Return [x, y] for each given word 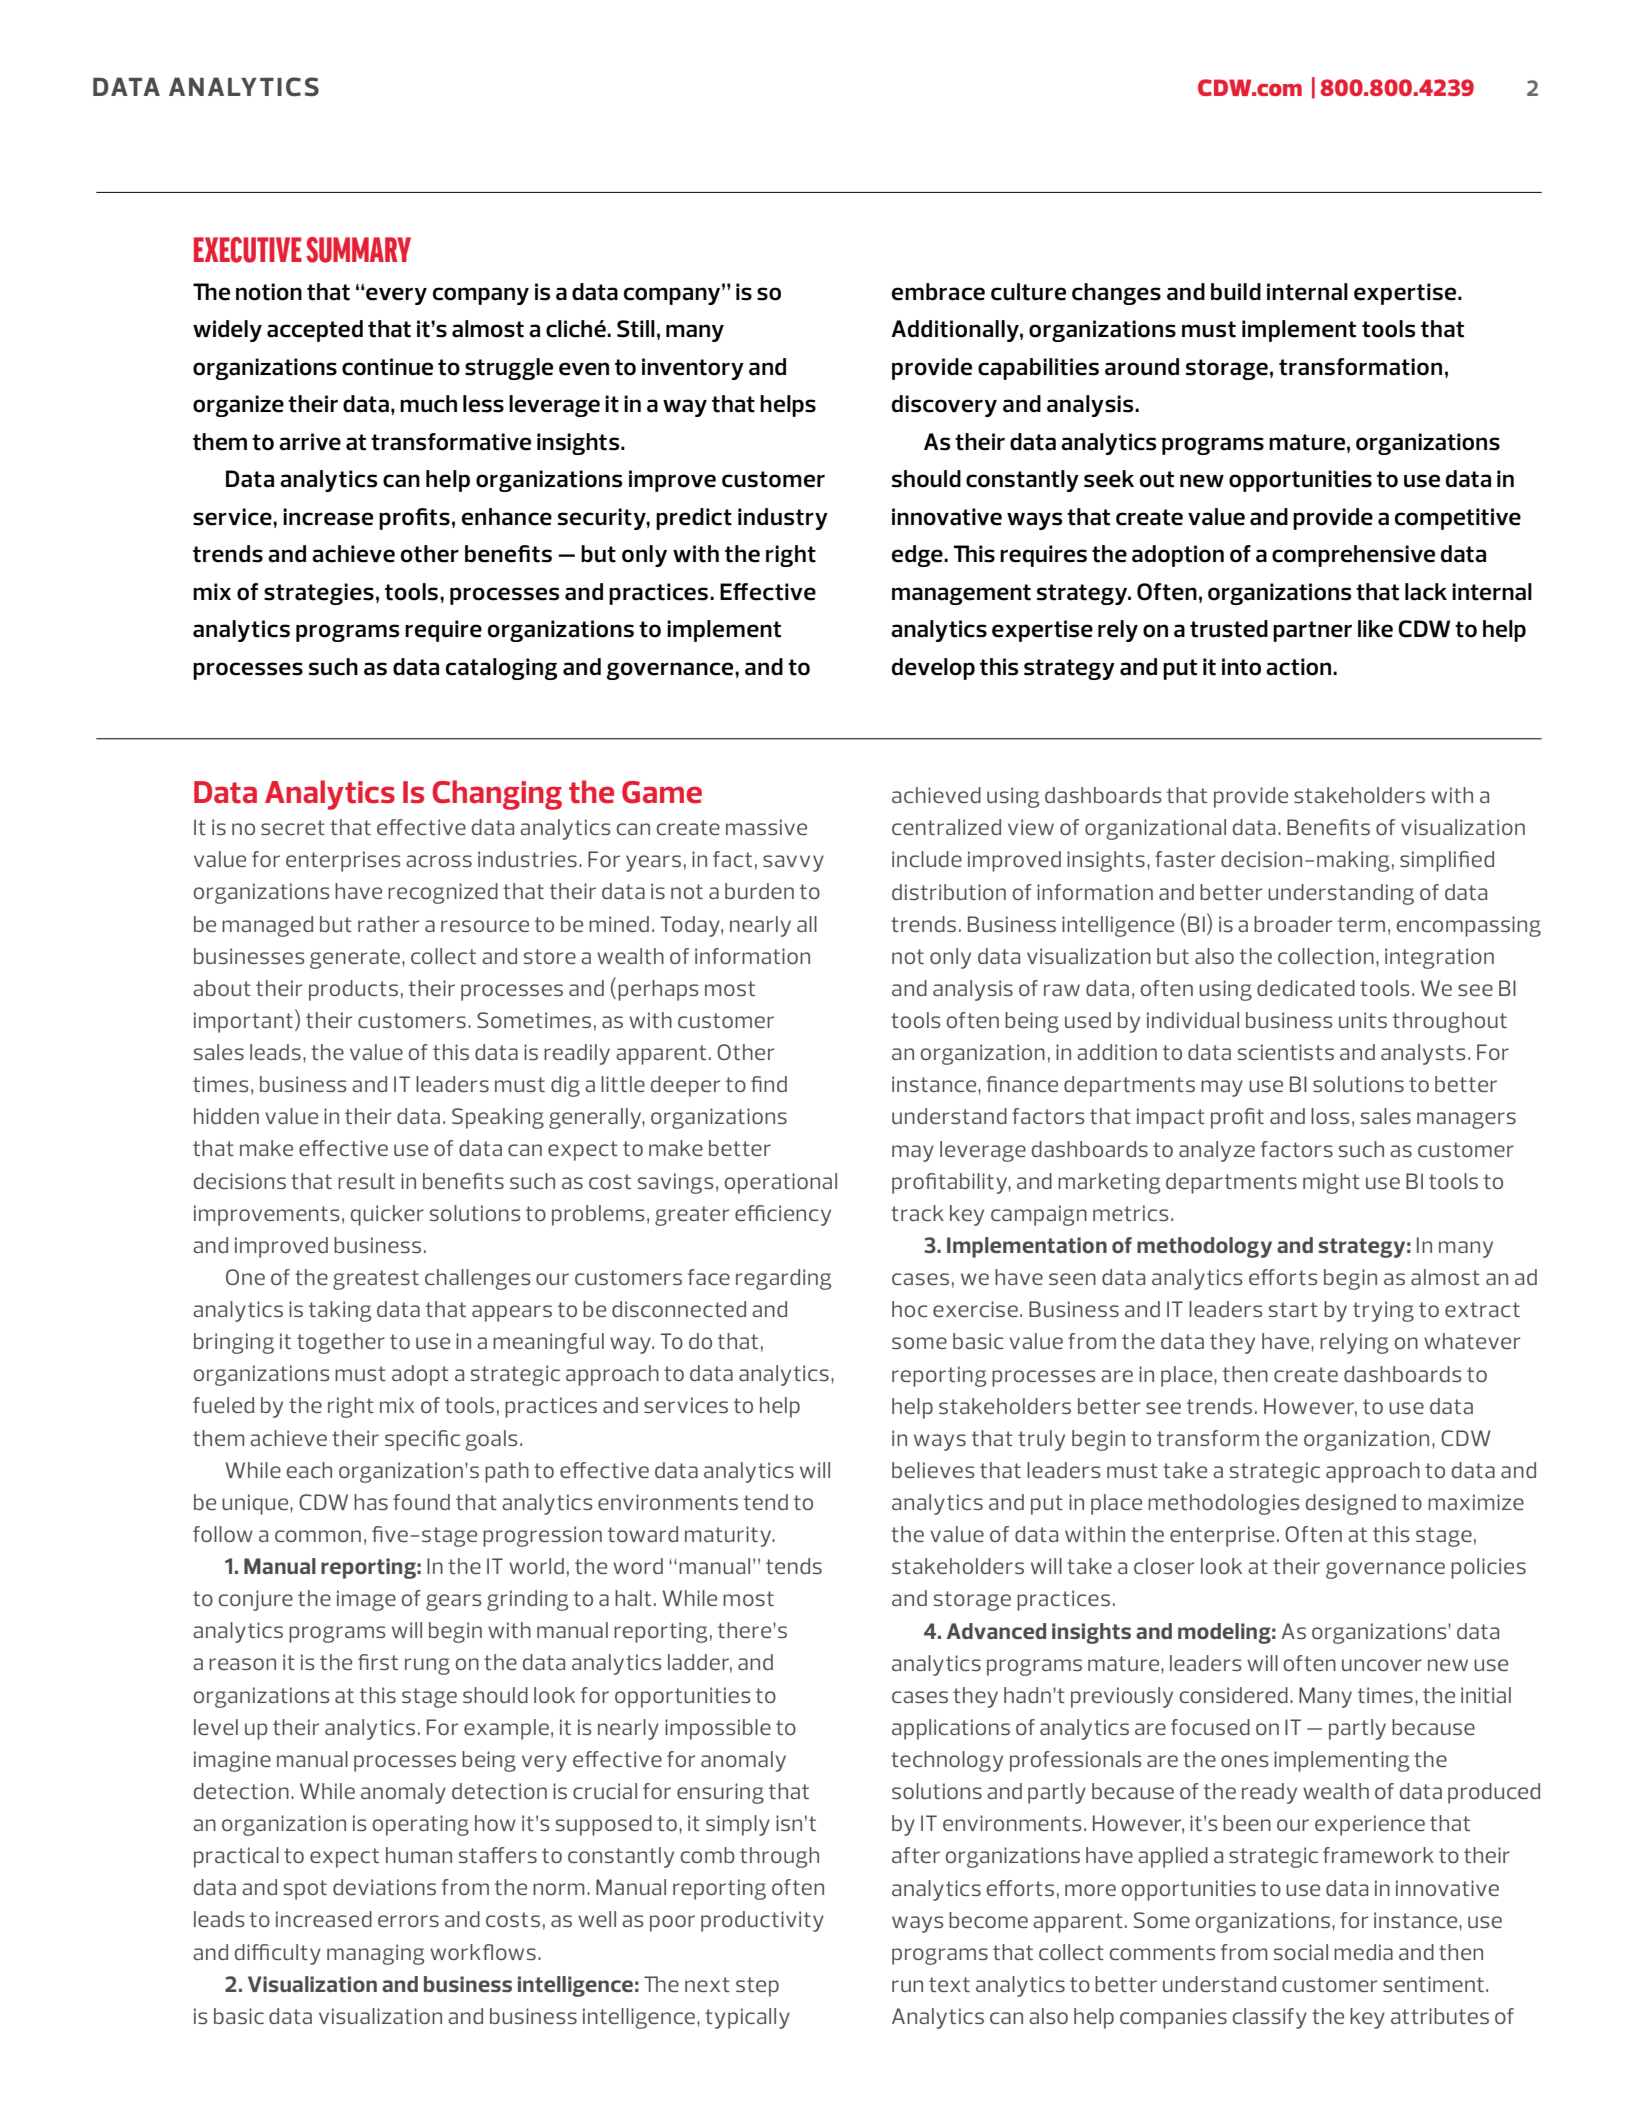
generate [356, 959]
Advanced [996, 1631]
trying [1383, 1311]
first [378, 1662]
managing [375, 1954]
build [1236, 292]
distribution [949, 892]
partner [1312, 631]
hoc [910, 1309]
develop [933, 669]
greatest [376, 1280]
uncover [1382, 1665]
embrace [938, 292]
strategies [319, 594]
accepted [315, 331]
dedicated [1306, 988]
